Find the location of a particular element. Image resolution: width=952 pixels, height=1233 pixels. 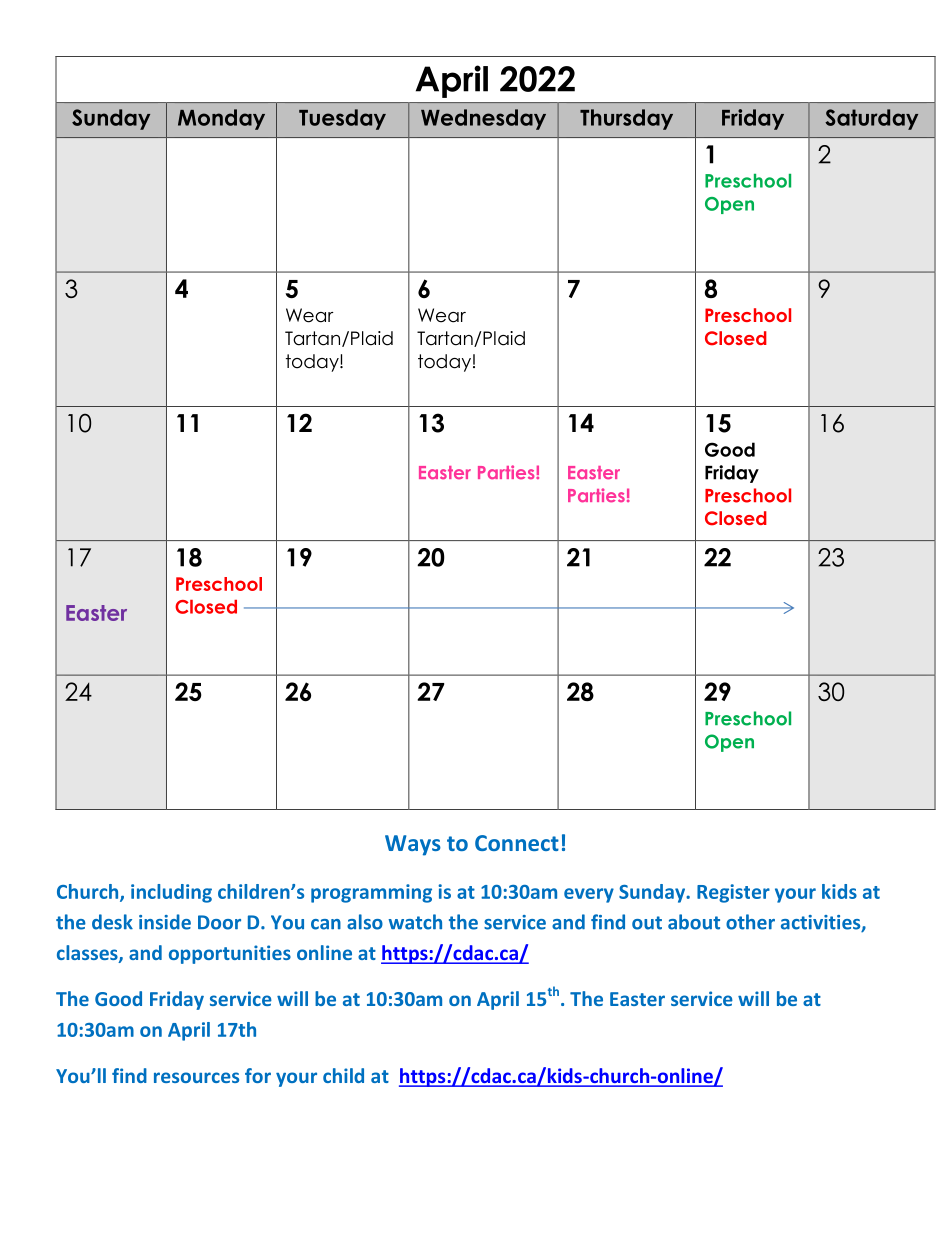

resources is located at coordinates (196, 1077).
